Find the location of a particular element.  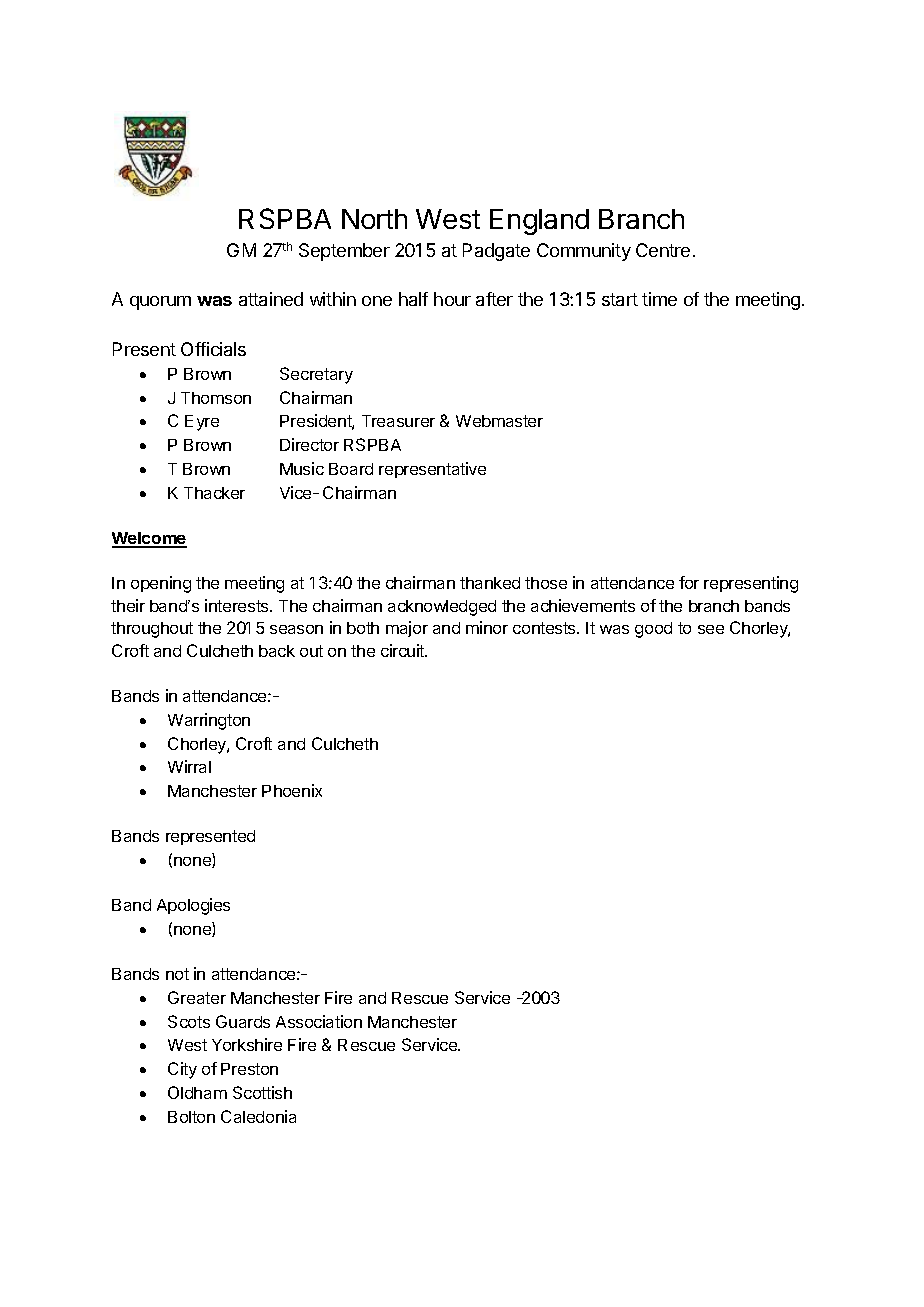

North is located at coordinates (374, 219).
